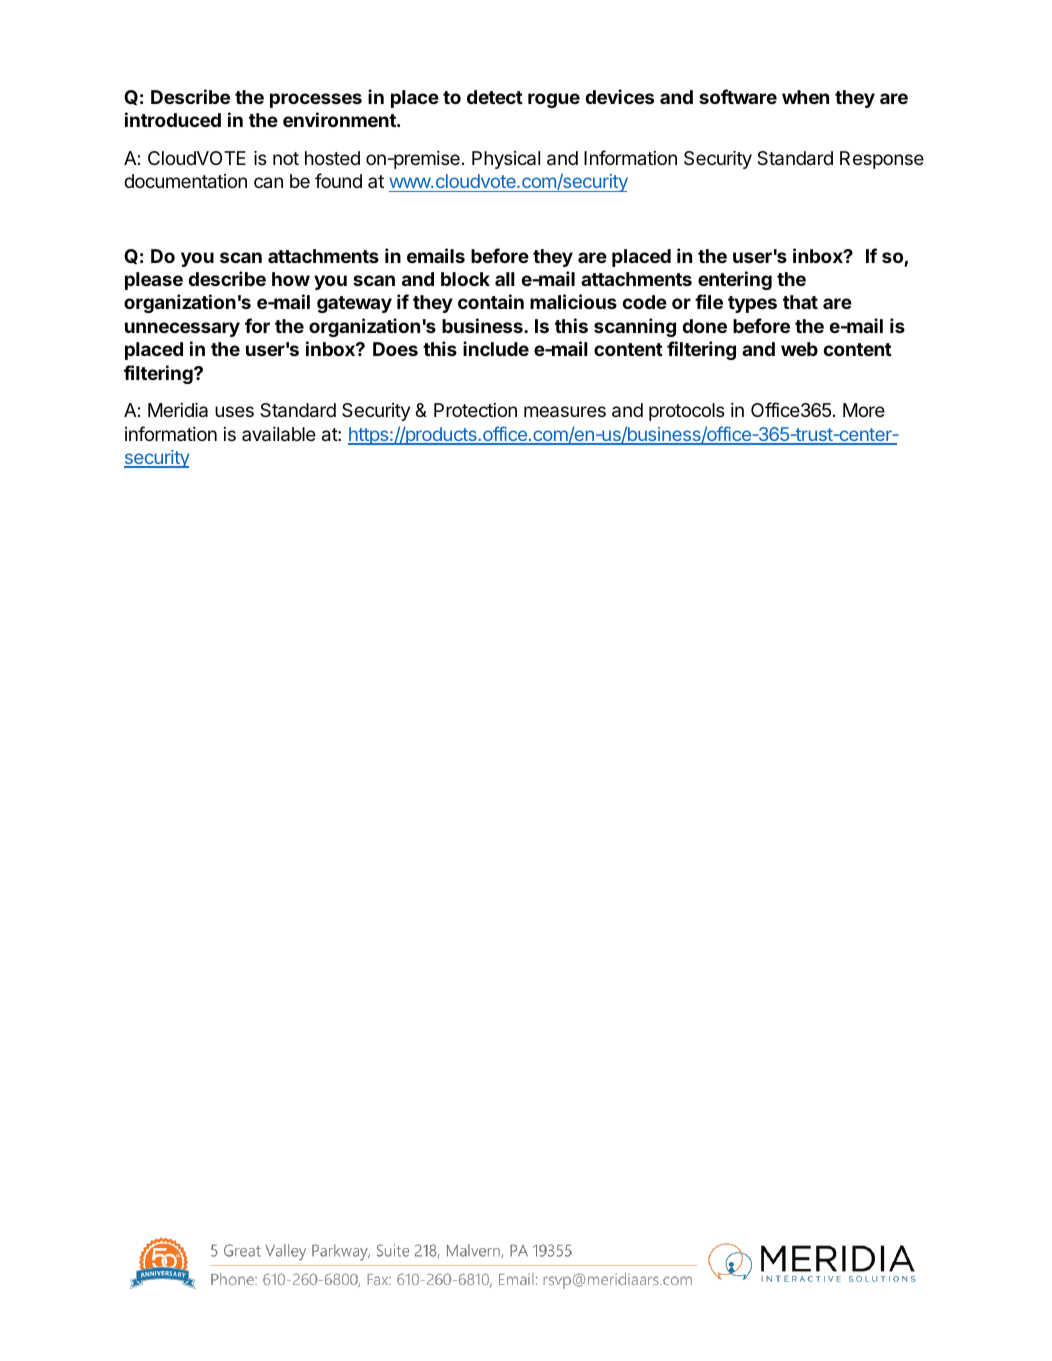 The height and width of the screenshot is (1361, 1052). What do you see at coordinates (864, 410) in the screenshot?
I see `More` at bounding box center [864, 410].
